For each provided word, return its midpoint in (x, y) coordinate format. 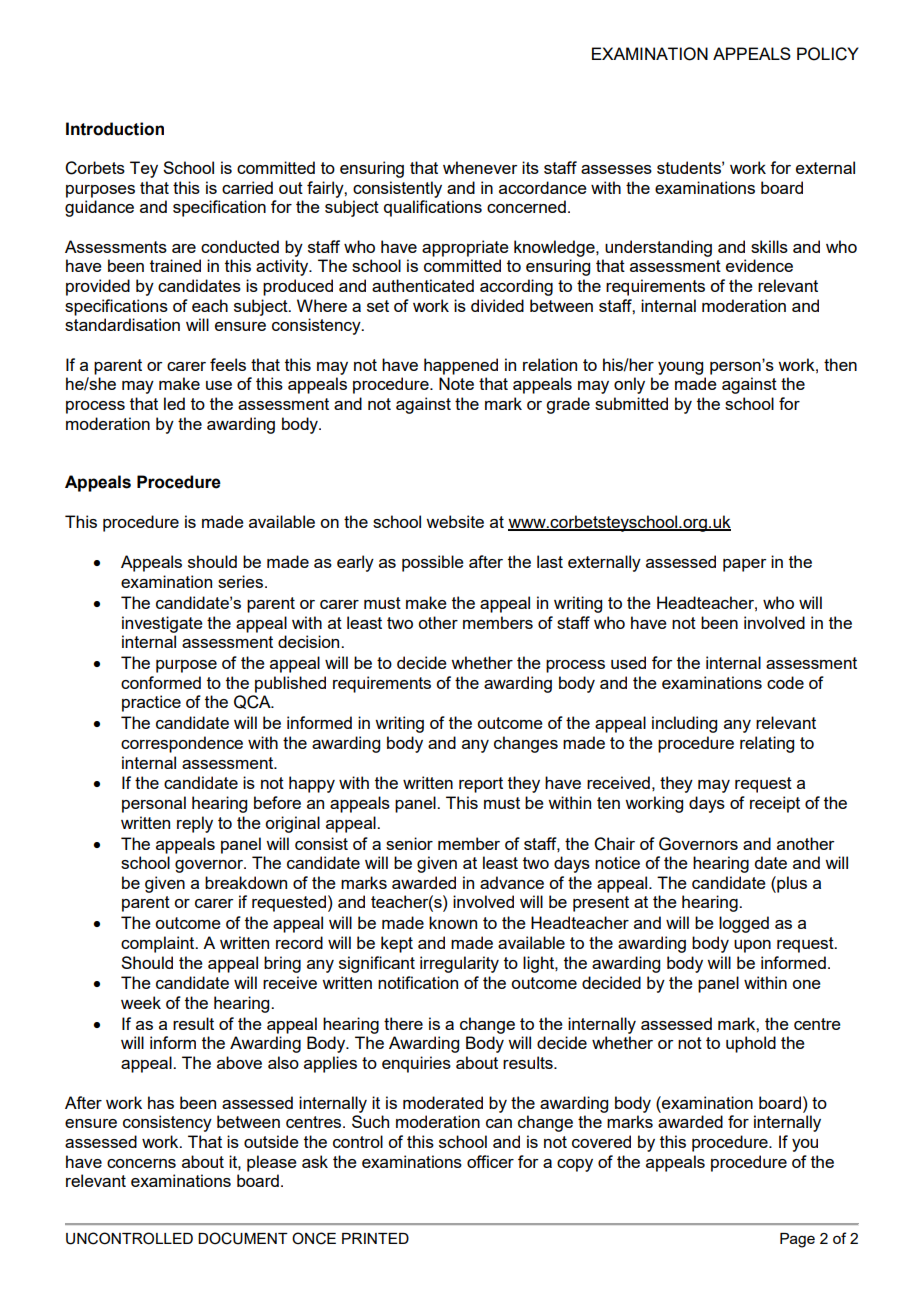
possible (433, 563)
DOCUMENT (243, 1238)
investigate (162, 624)
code (785, 682)
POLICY (828, 54)
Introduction (115, 129)
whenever (480, 167)
